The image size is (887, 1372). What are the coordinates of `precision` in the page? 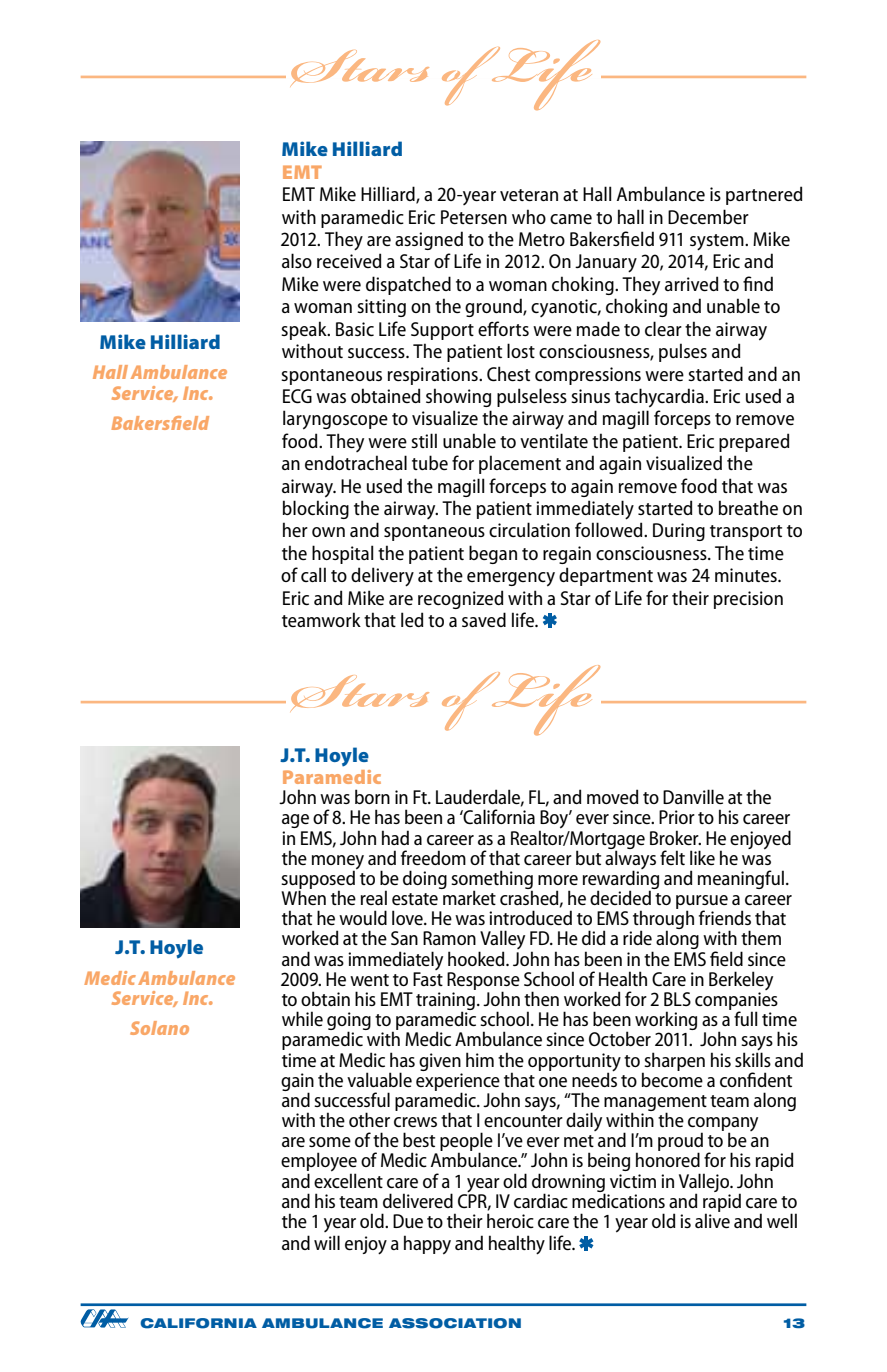 It's located at (748, 600).
